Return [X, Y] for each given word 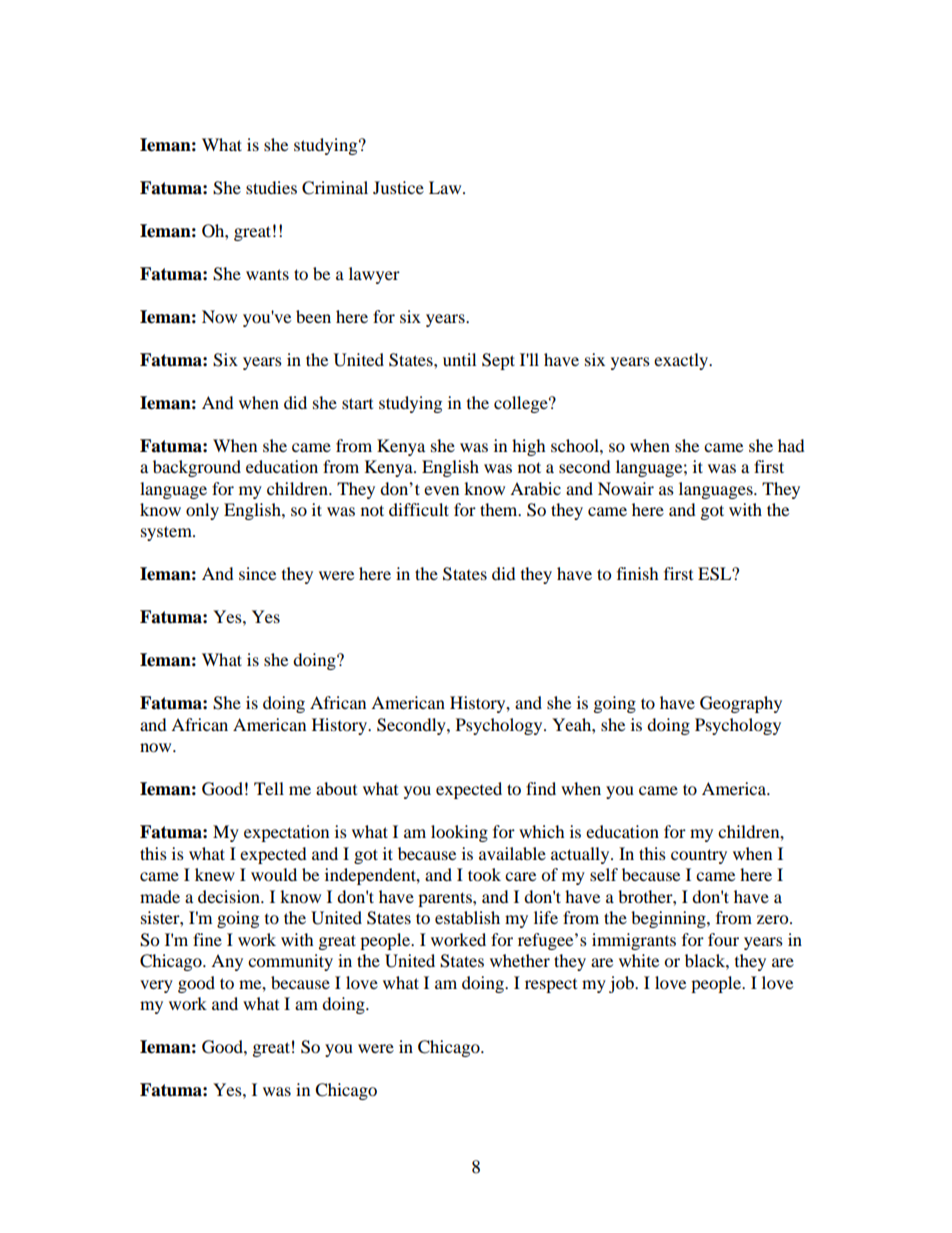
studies [271, 187]
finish [638, 573]
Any [227, 962]
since [257, 573]
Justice [398, 187]
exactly [682, 361]
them [500, 509]
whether [520, 960]
